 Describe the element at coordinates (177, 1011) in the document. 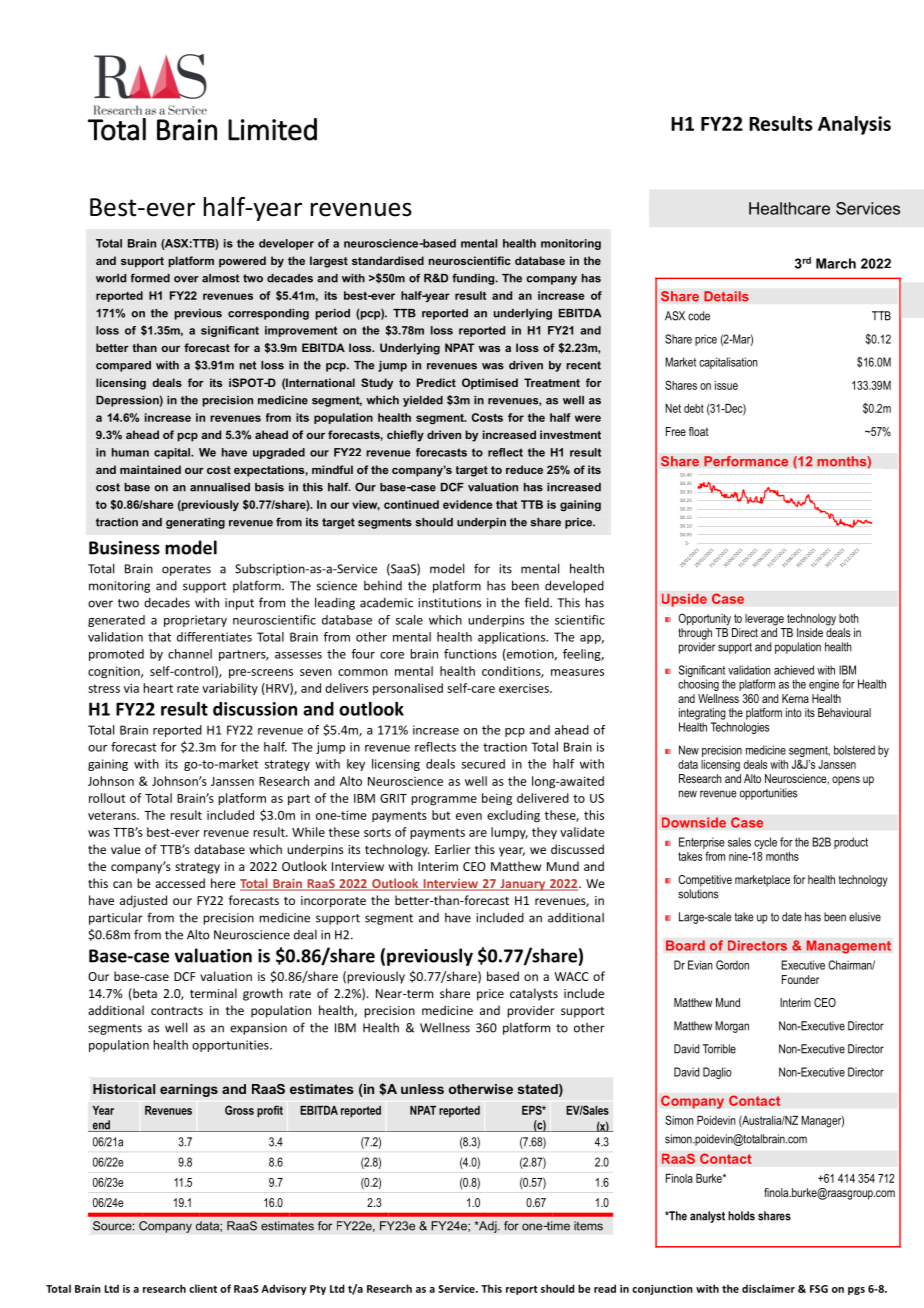

I see `contracts` at that location.
